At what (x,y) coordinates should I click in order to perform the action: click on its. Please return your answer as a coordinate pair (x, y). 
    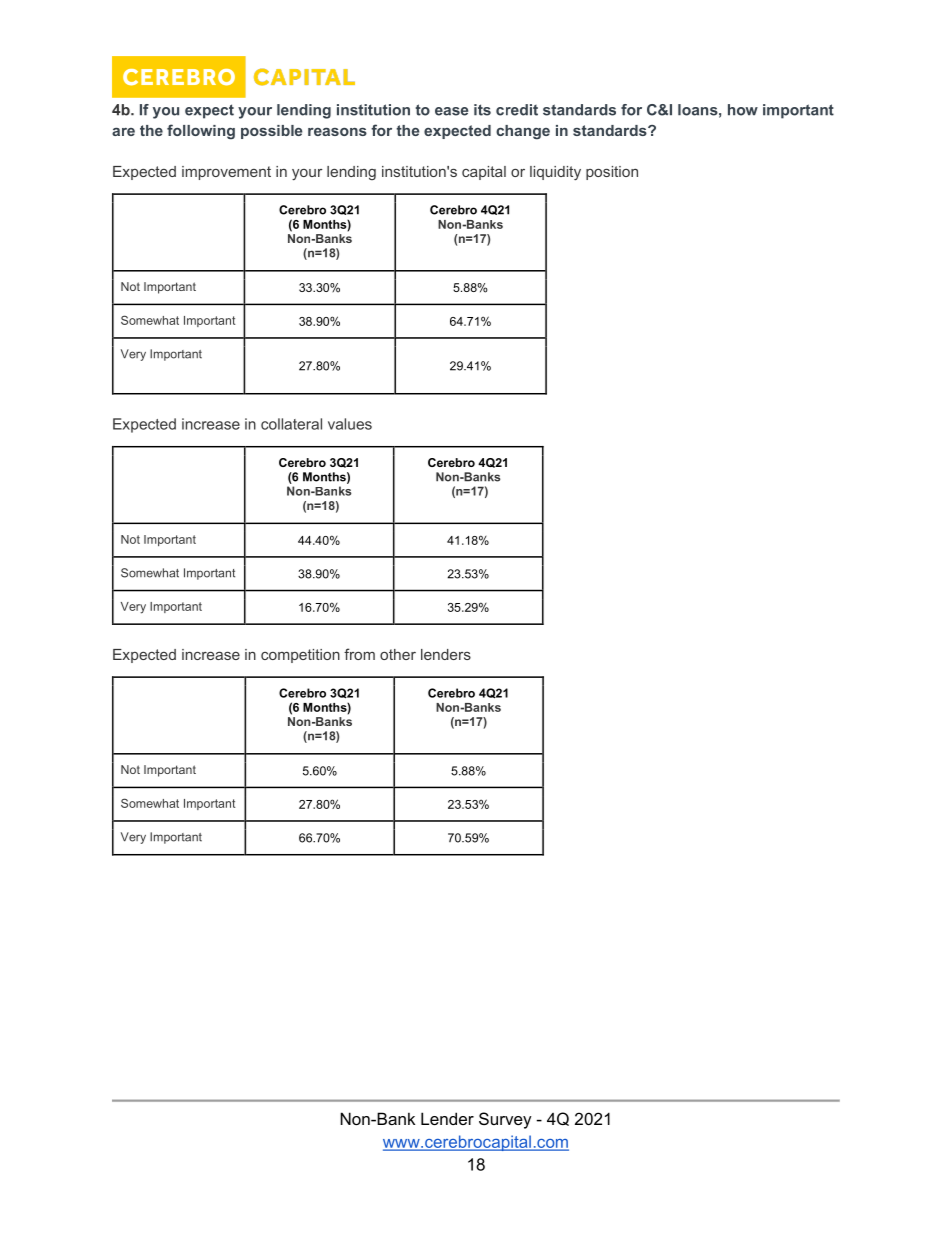
    Looking at the image, I should click on (482, 110).
